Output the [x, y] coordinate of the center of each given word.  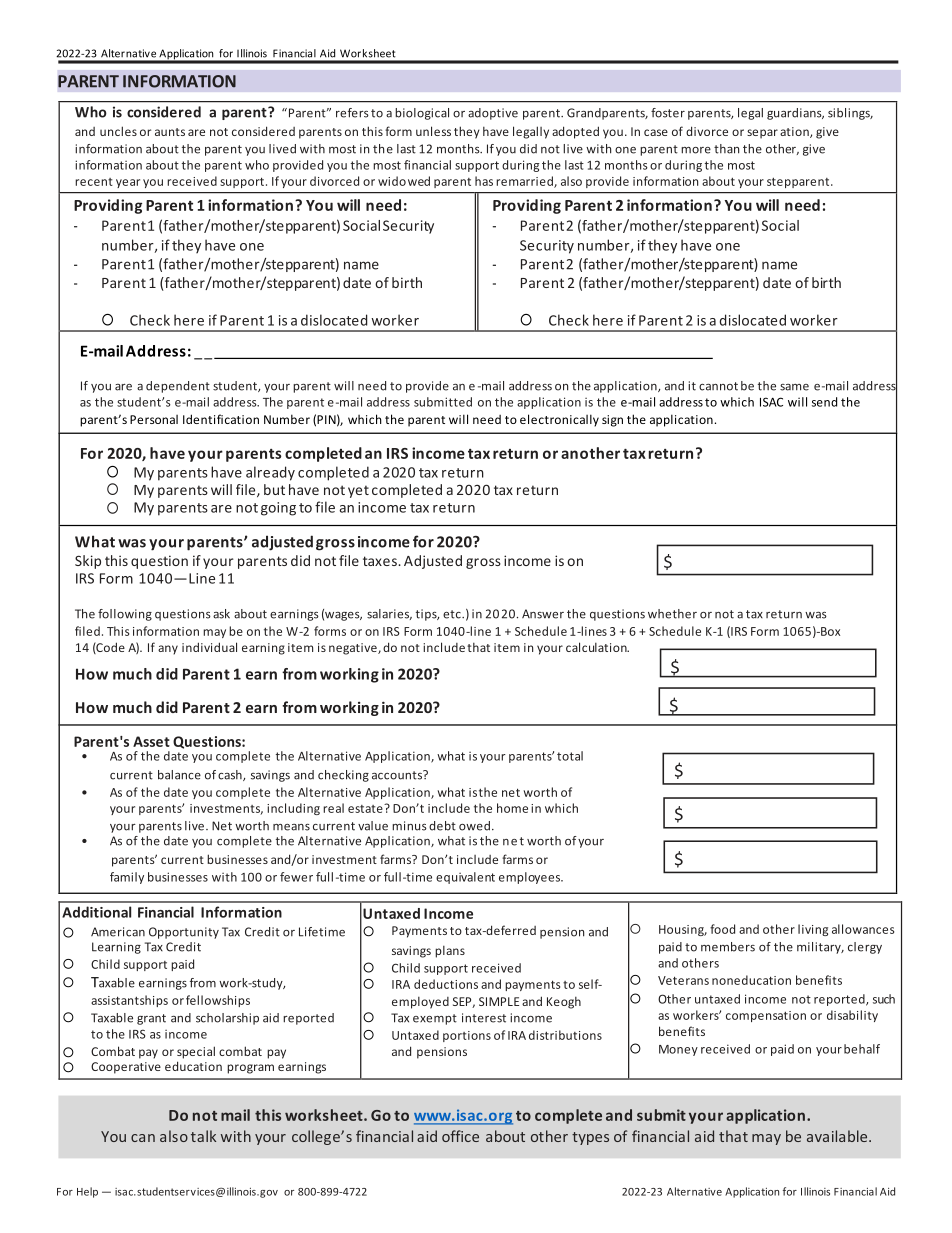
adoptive [493, 114]
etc [453, 614]
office [460, 1136]
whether [672, 614]
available [838, 1136]
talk [203, 1136]
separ [762, 134]
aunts [170, 132]
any [168, 650]
